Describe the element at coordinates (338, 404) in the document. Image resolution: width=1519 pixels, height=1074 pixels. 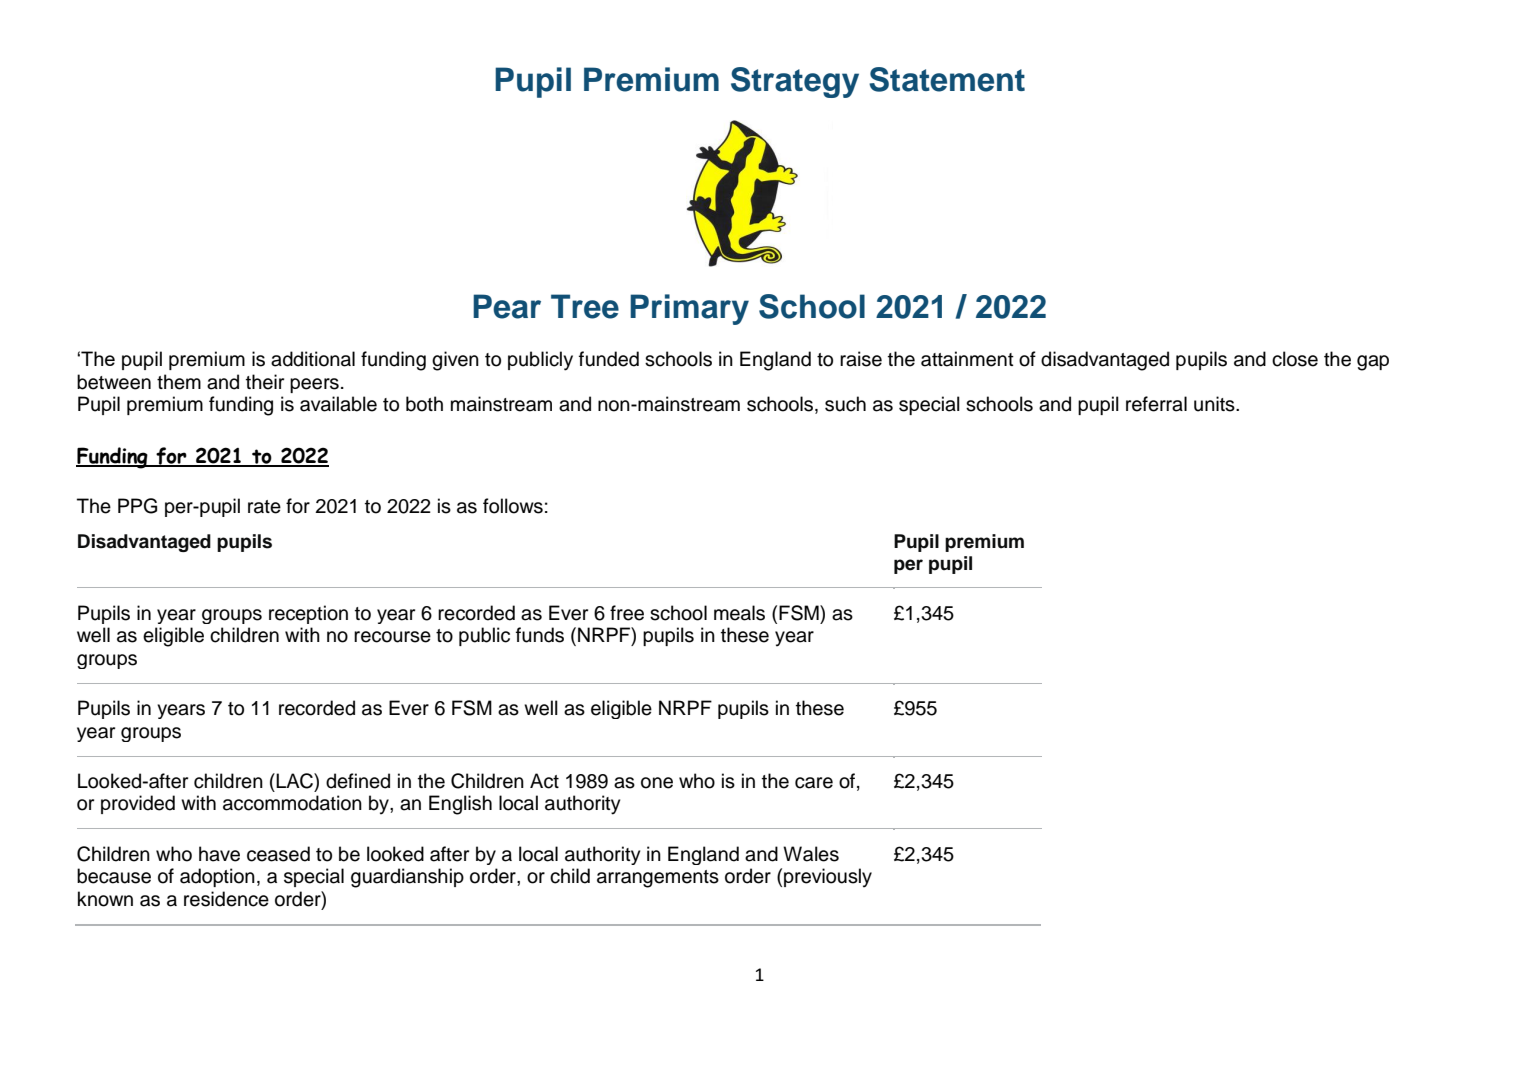
I see `available` at that location.
